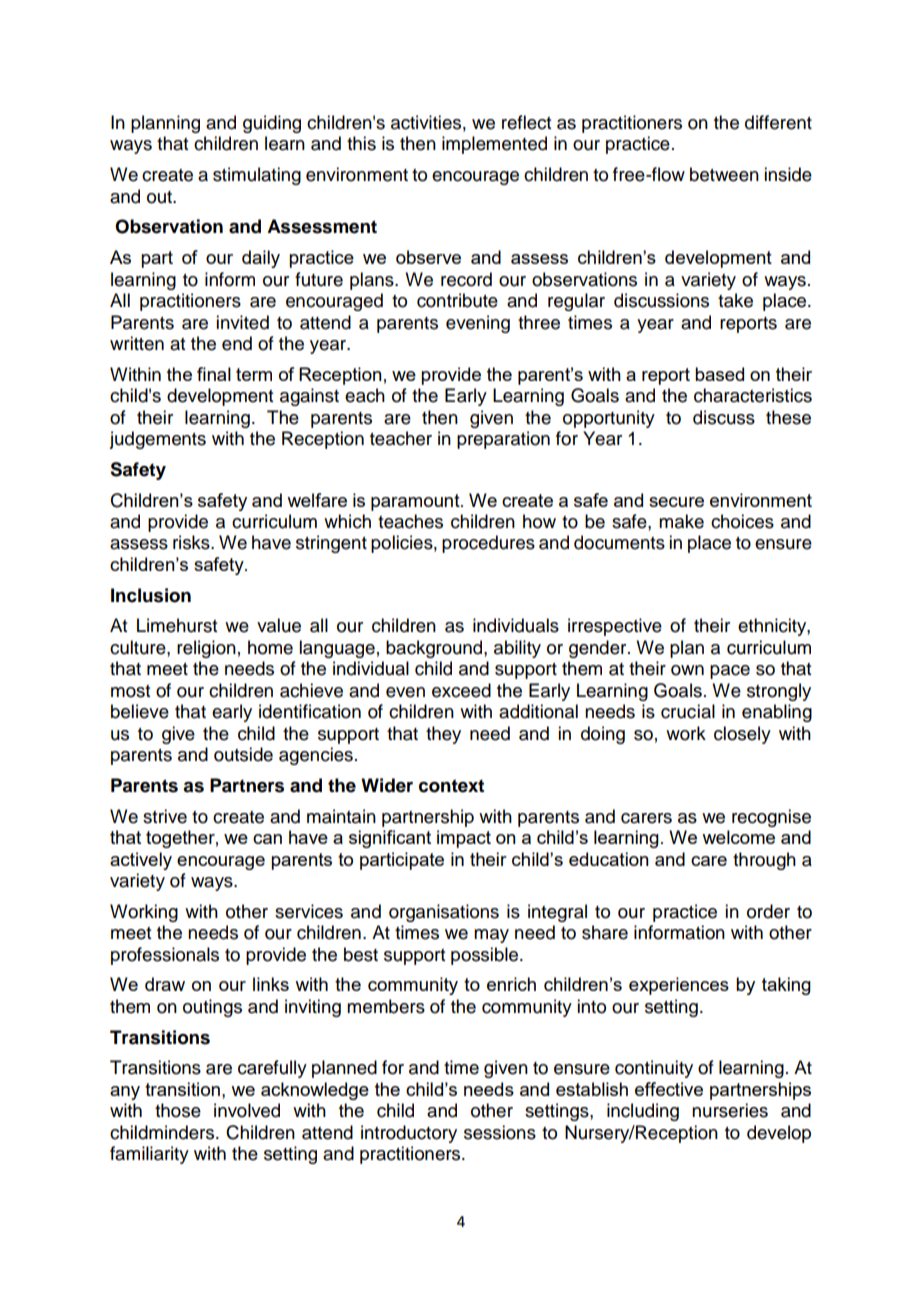 Image resolution: width=924 pixels, height=1308 pixels. What do you see at coordinates (742, 735) in the document?
I see `closely` at bounding box center [742, 735].
